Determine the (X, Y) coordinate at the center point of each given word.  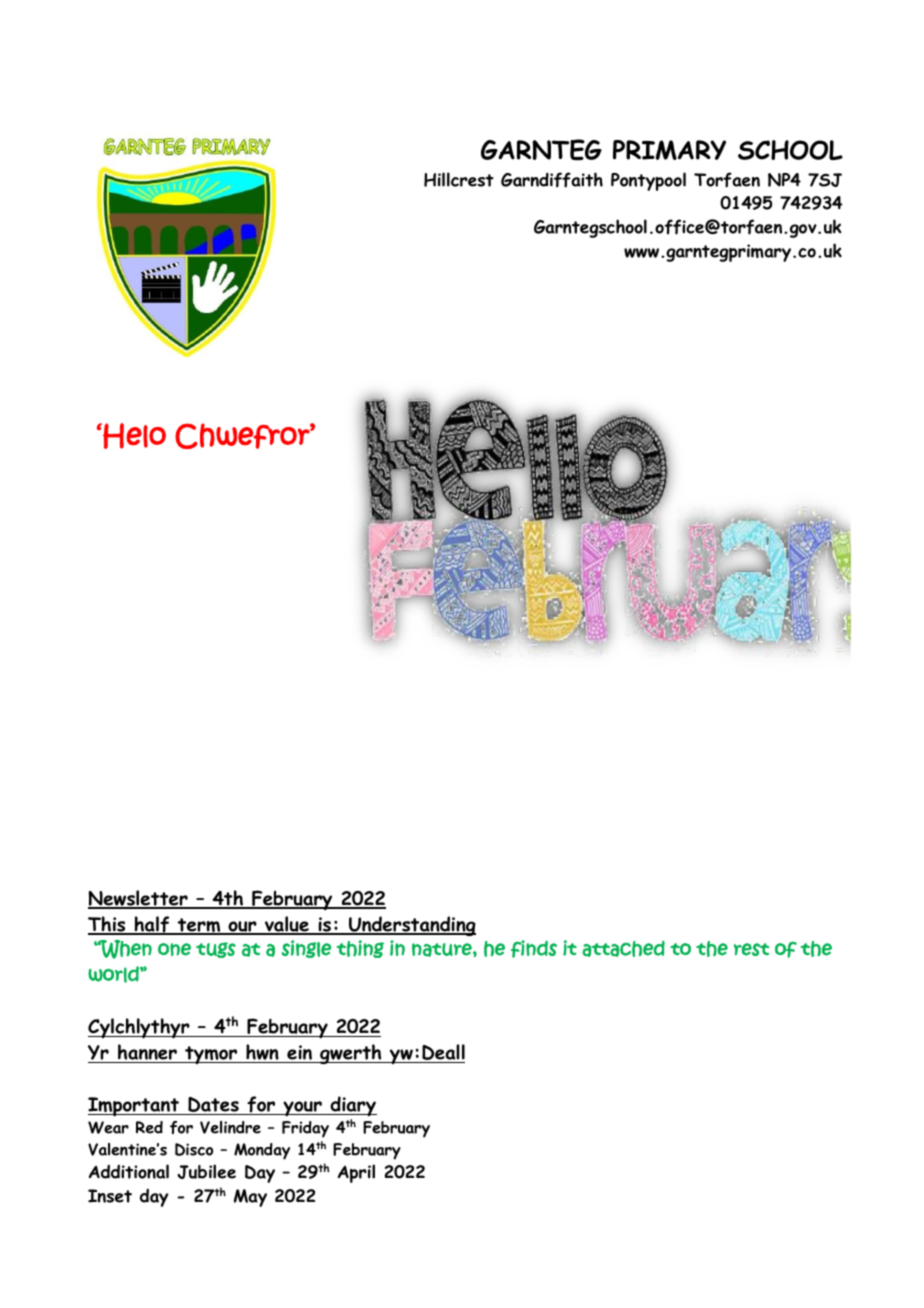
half (152, 925)
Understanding (411, 926)
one (174, 949)
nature (443, 950)
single (306, 949)
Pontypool (648, 181)
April (356, 1173)
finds (534, 949)
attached (623, 948)
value (287, 925)
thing (360, 949)
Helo (133, 436)
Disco (194, 1149)
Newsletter (139, 899)
